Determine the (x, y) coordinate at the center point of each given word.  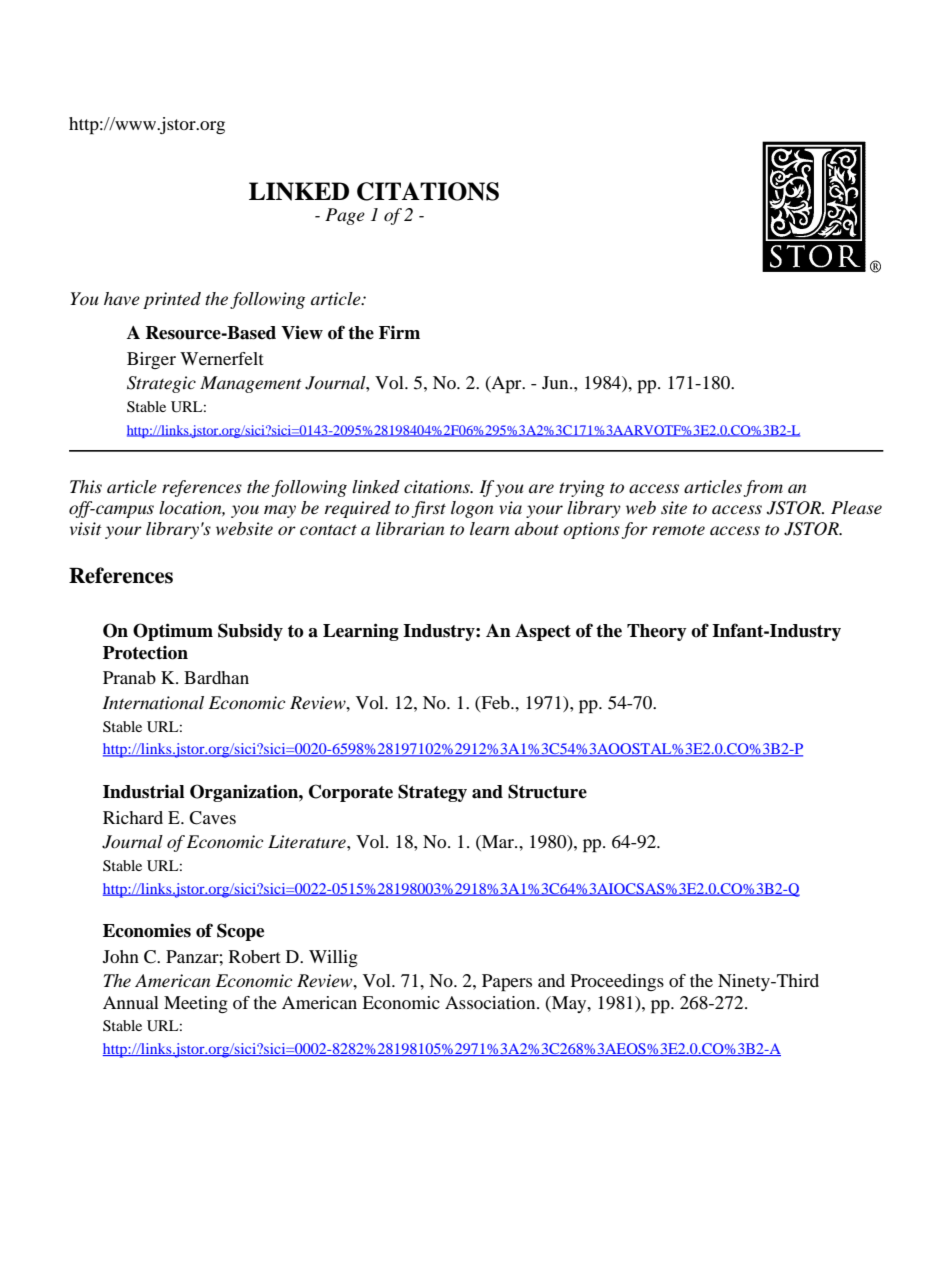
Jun (556, 382)
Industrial (144, 792)
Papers (507, 983)
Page (345, 216)
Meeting (196, 1004)
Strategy (432, 793)
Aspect (543, 632)
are (541, 488)
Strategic (161, 384)
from (763, 488)
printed (172, 300)
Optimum (173, 632)
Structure (547, 791)
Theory (657, 632)
